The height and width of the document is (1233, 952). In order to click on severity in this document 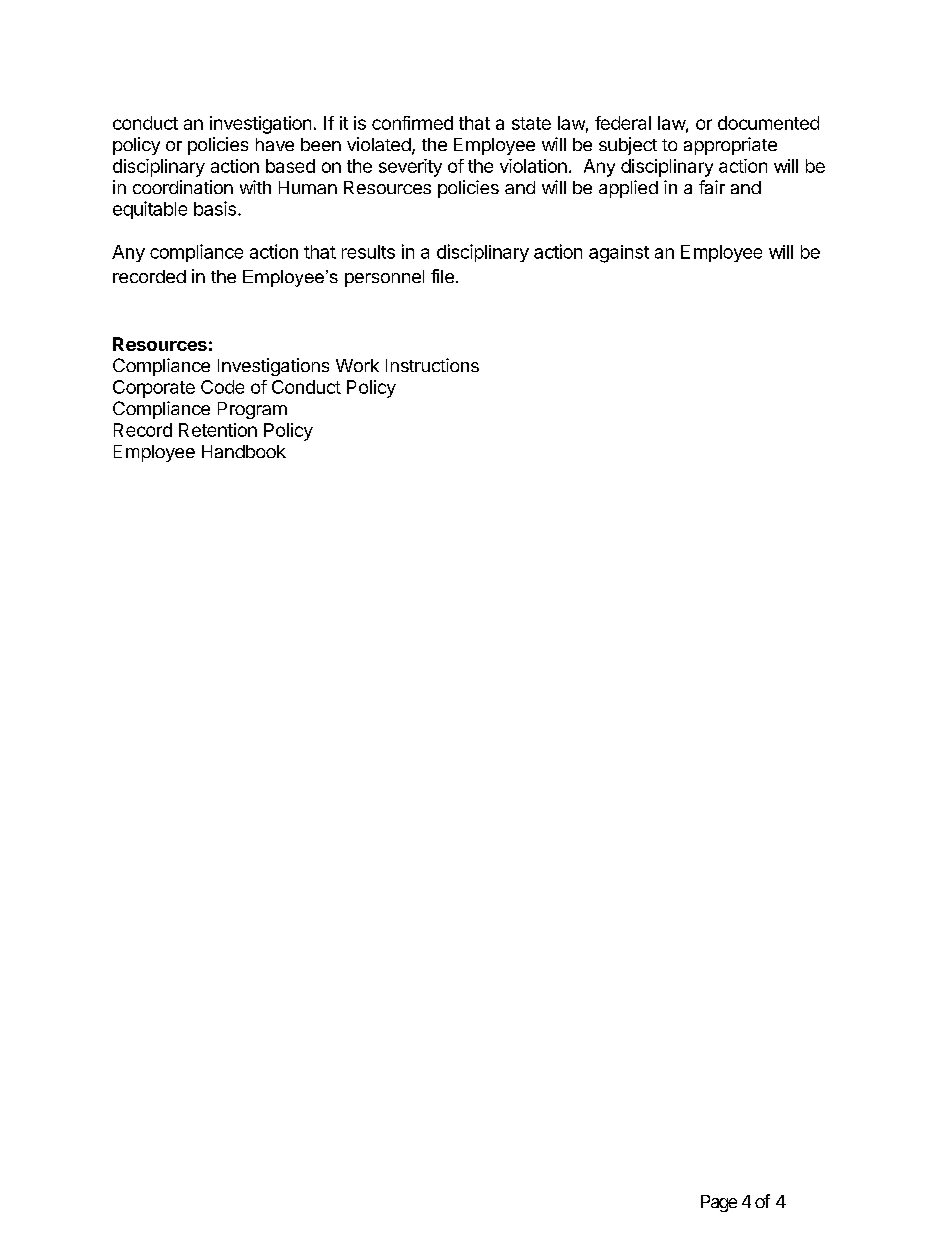, I will do `click(410, 168)`.
